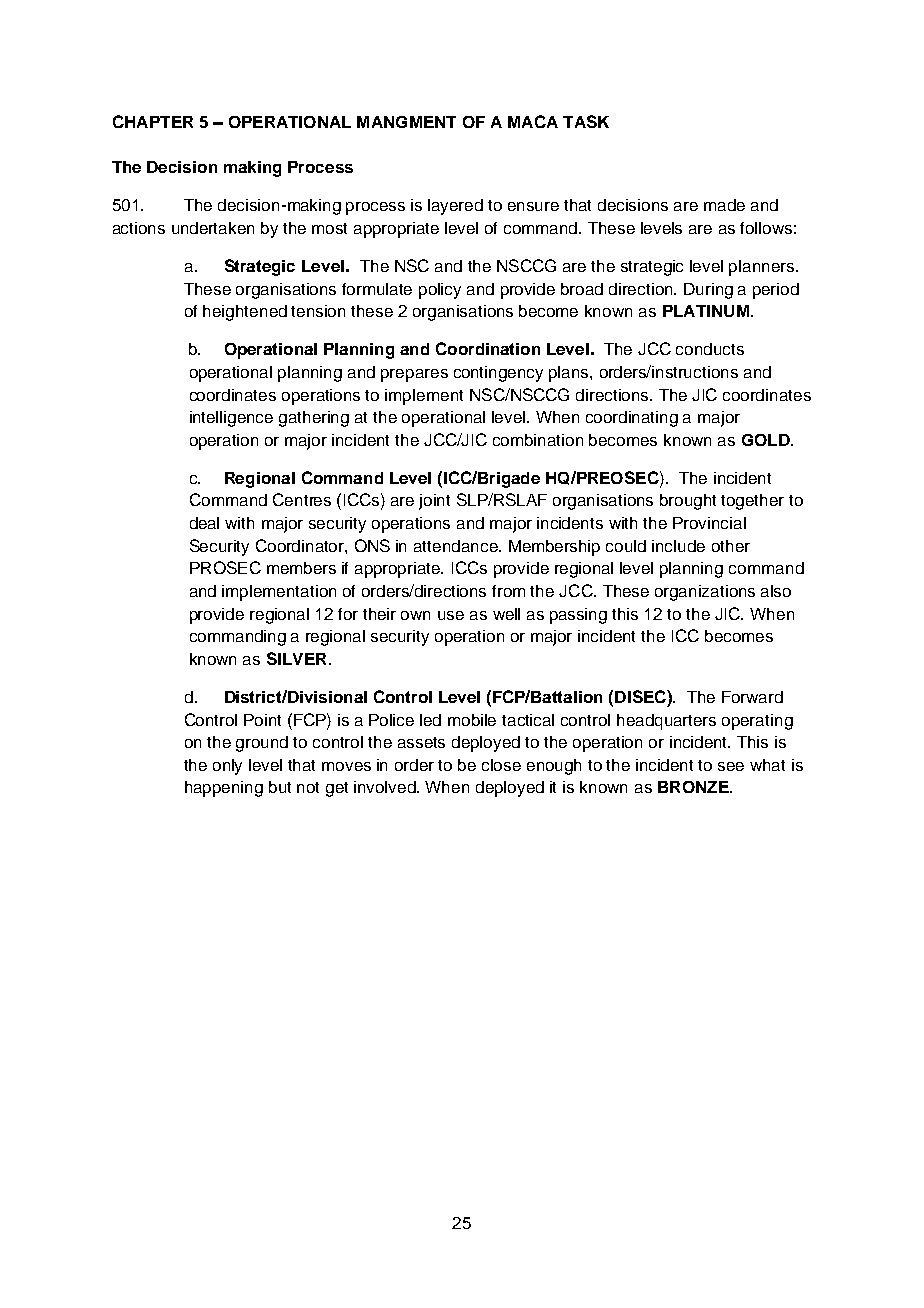 The height and width of the screenshot is (1308, 924). I want to click on During, so click(708, 291).
